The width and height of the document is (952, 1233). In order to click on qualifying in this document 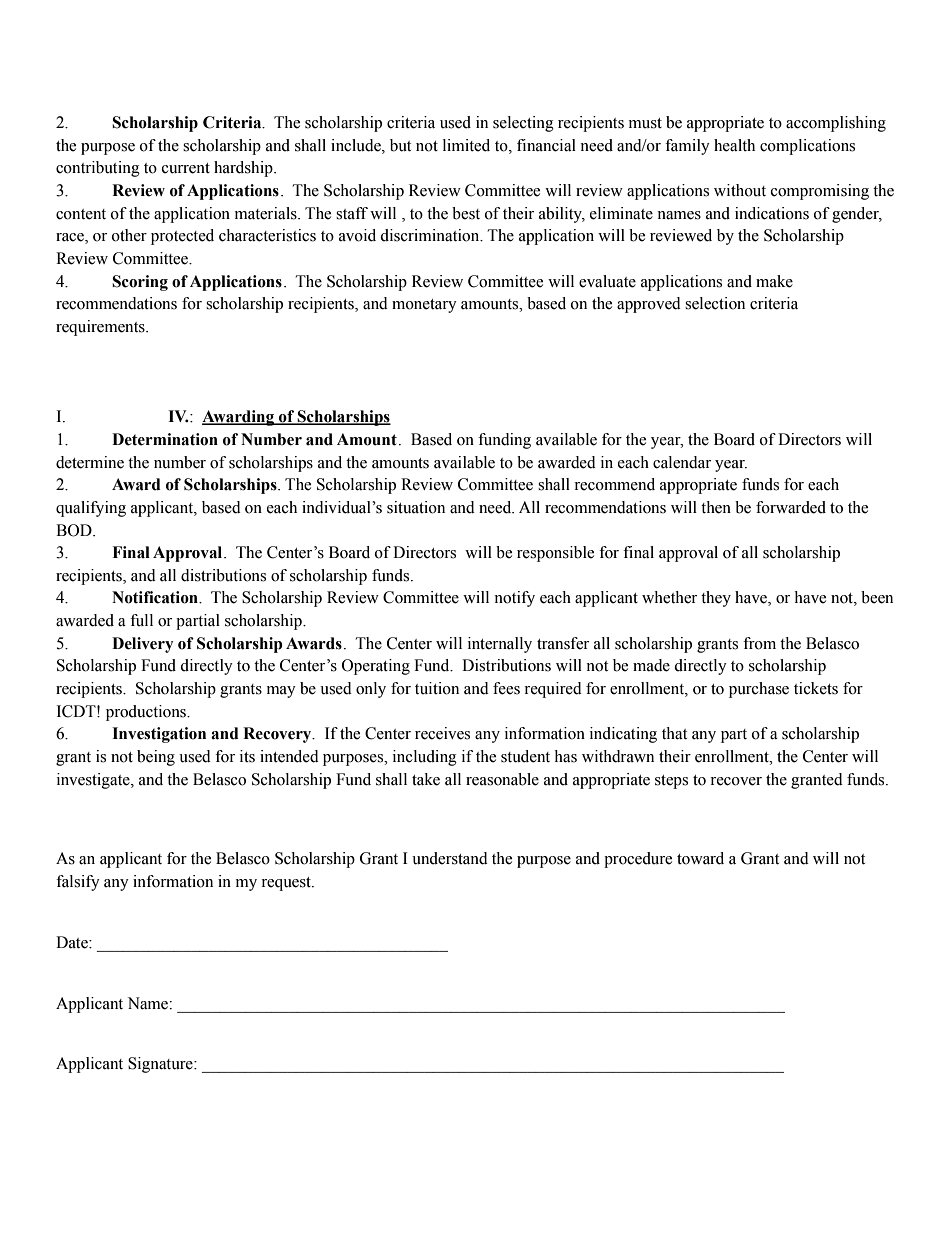, I will do `click(91, 509)`.
